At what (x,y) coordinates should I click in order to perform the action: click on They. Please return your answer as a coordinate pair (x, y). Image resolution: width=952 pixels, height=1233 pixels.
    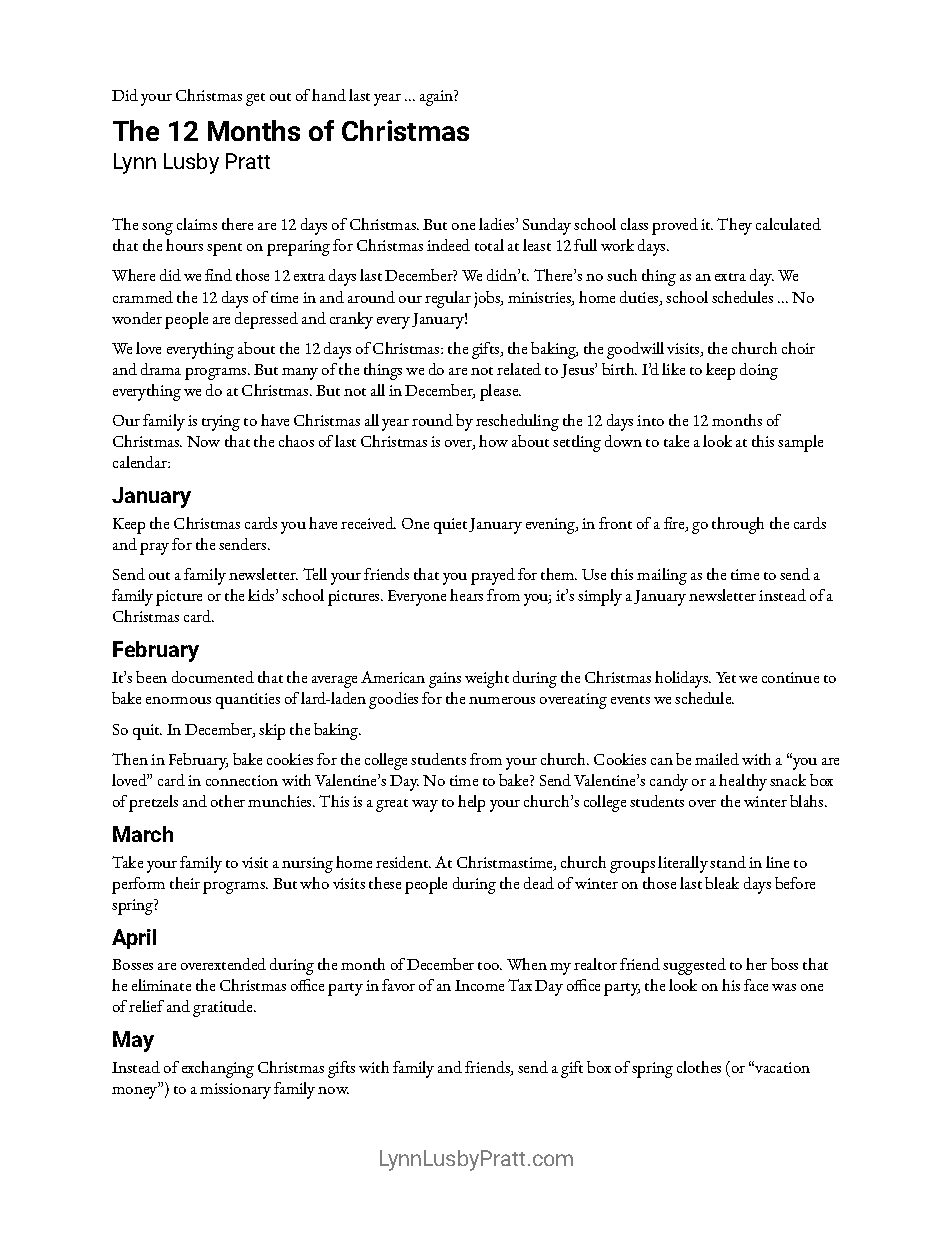
    Looking at the image, I should click on (734, 226).
